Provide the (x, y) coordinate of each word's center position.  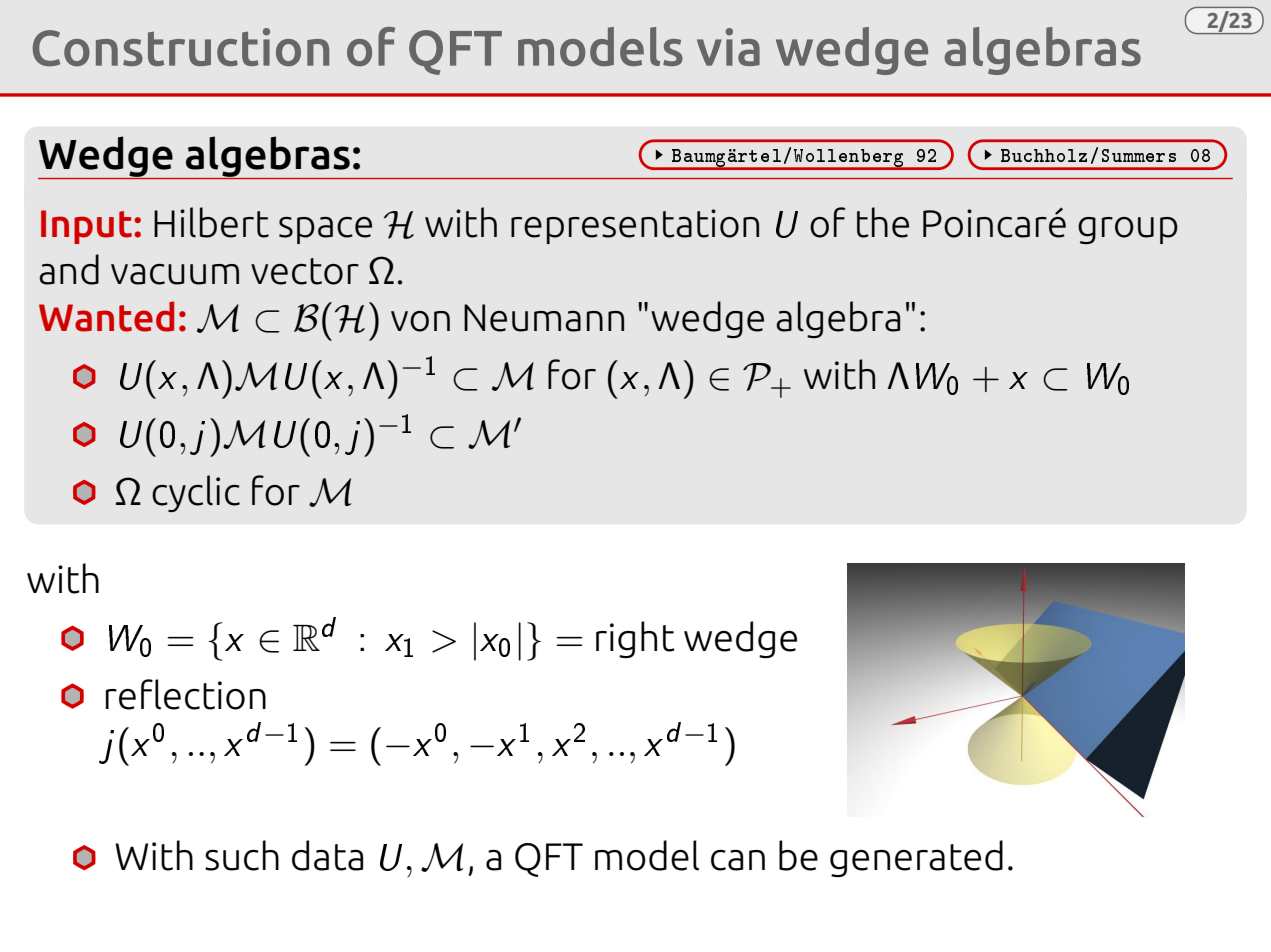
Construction (181, 47)
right (635, 639)
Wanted (106, 316)
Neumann (544, 318)
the (883, 222)
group (1128, 230)
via (728, 47)
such (242, 855)
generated (916, 858)
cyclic (196, 493)
